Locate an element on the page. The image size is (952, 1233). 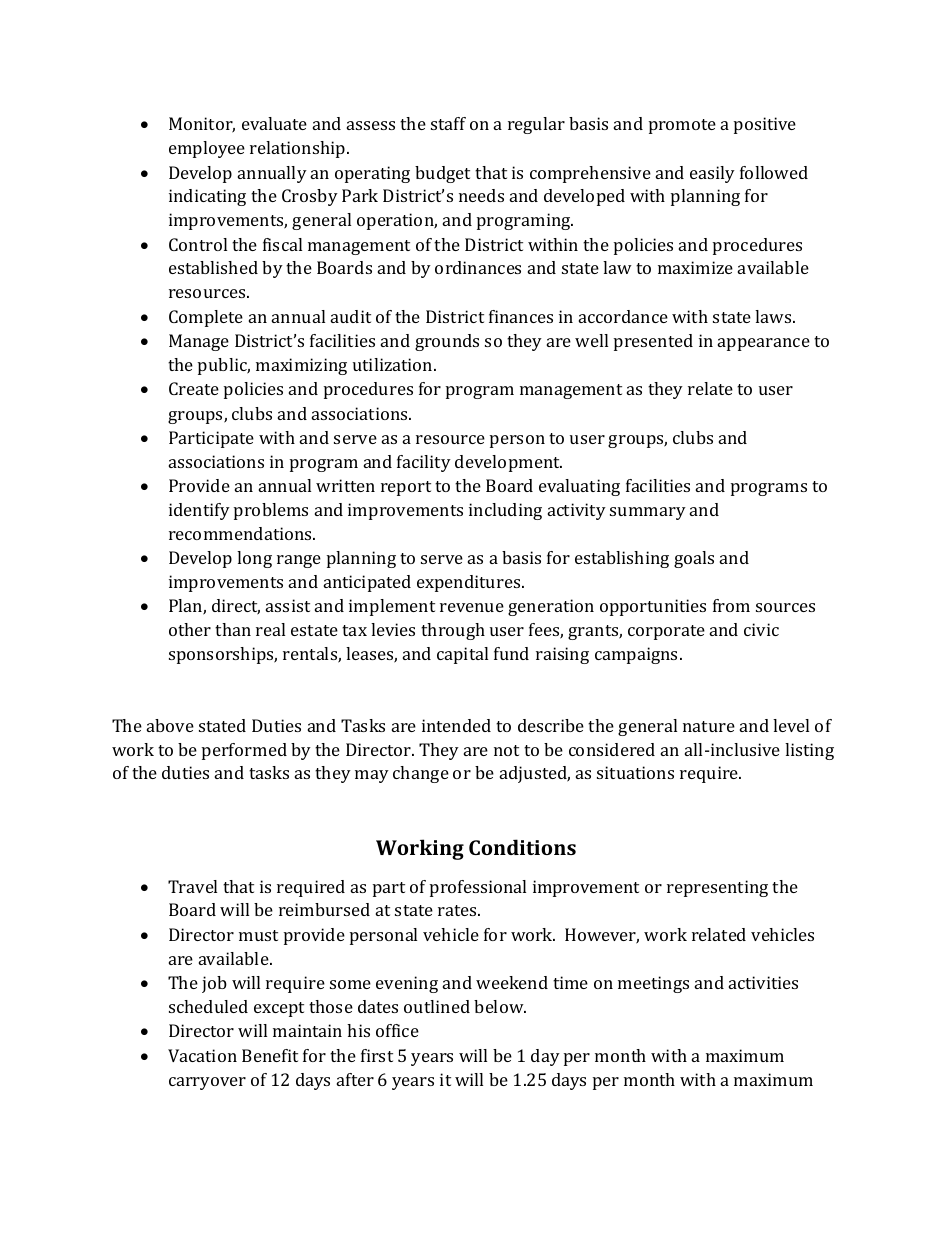
activities is located at coordinates (763, 982).
